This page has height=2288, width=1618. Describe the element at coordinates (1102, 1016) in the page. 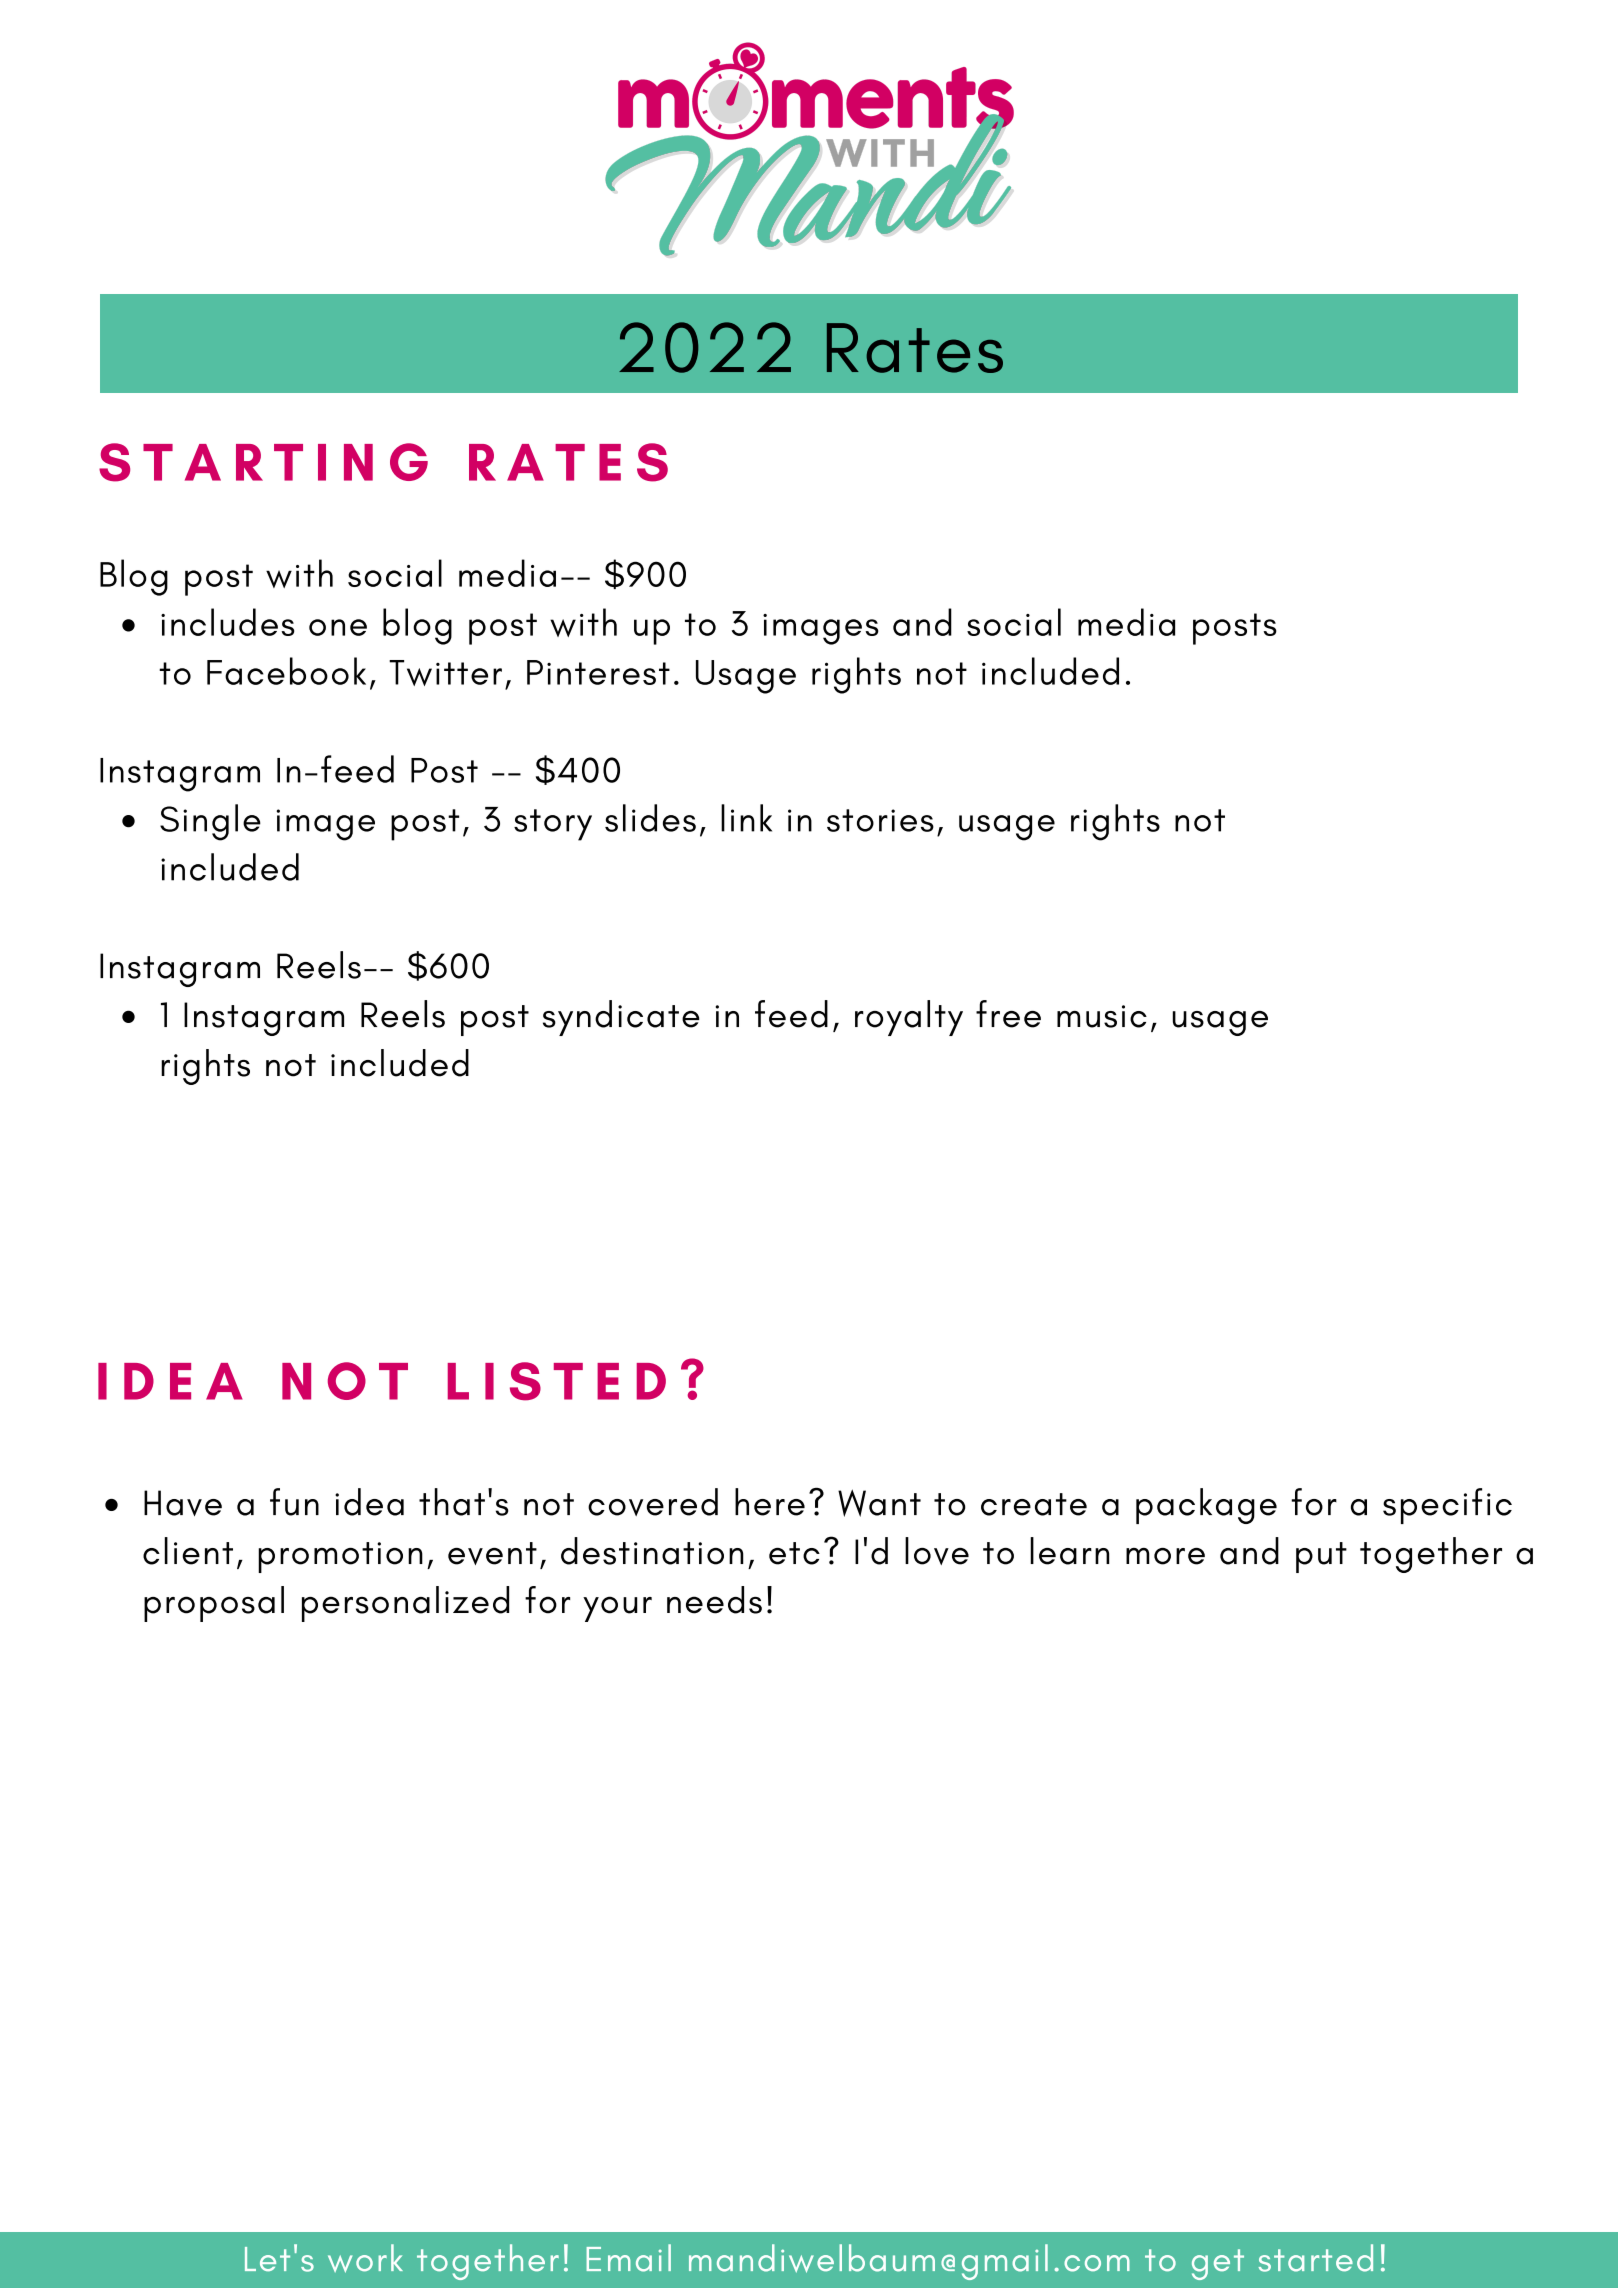

I see `music` at that location.
